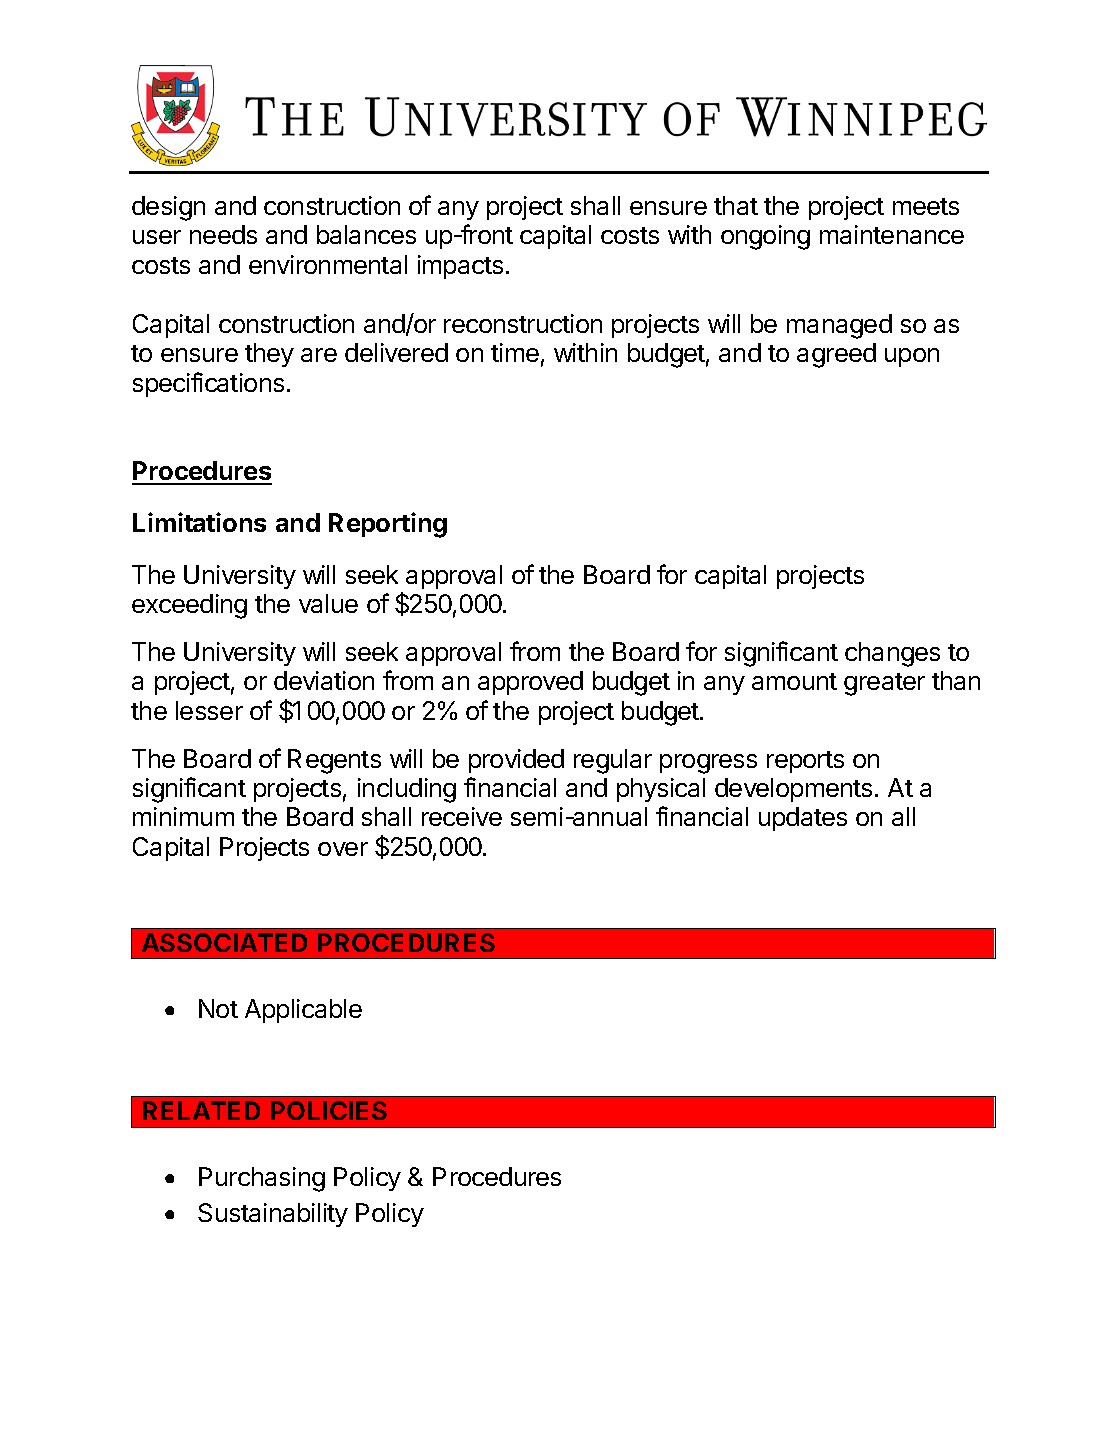 The height and width of the screenshot is (1447, 1118). Describe the element at coordinates (793, 790) in the screenshot. I see `developments` at that location.
